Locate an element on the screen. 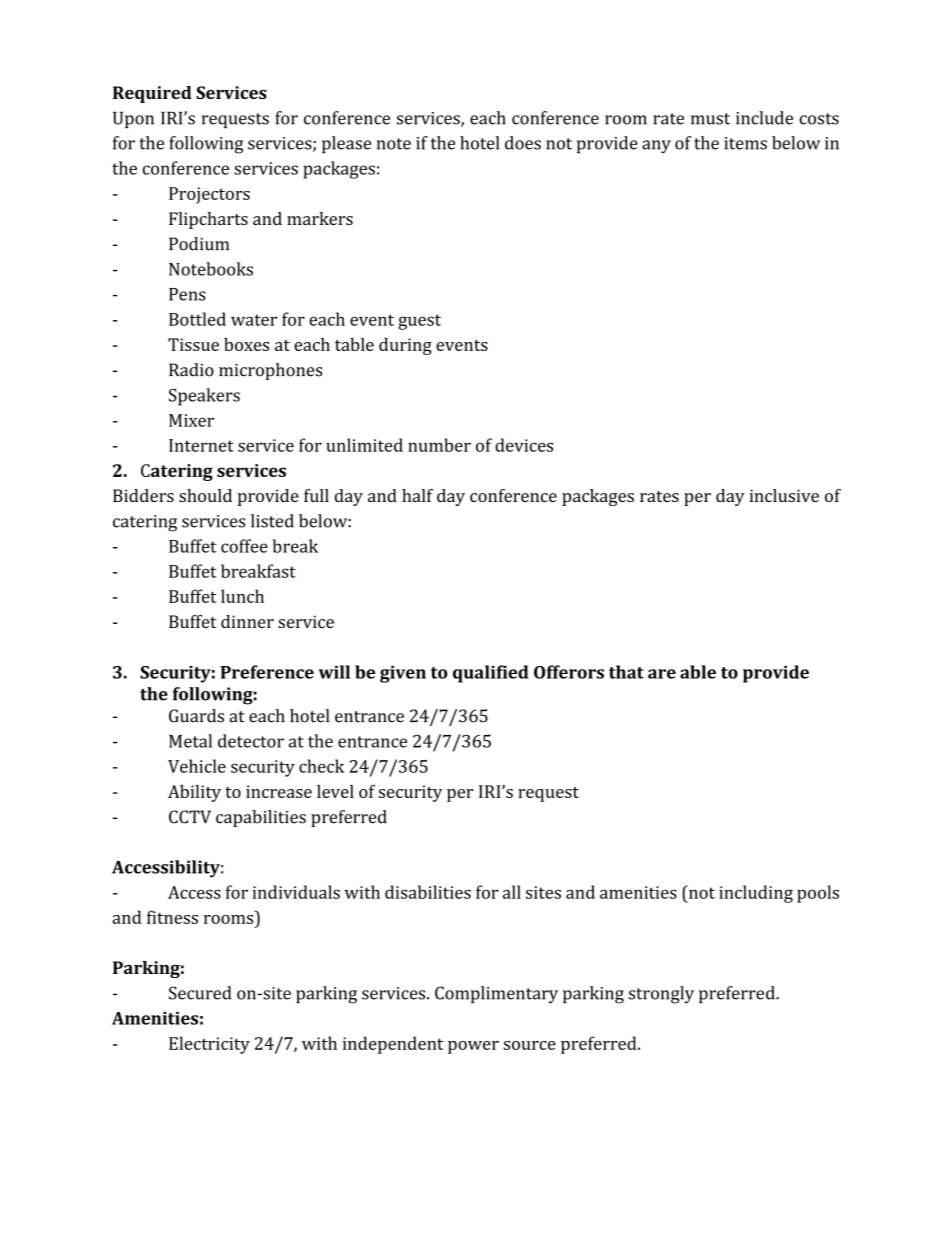 The image size is (952, 1233). number is located at coordinates (439, 445).
